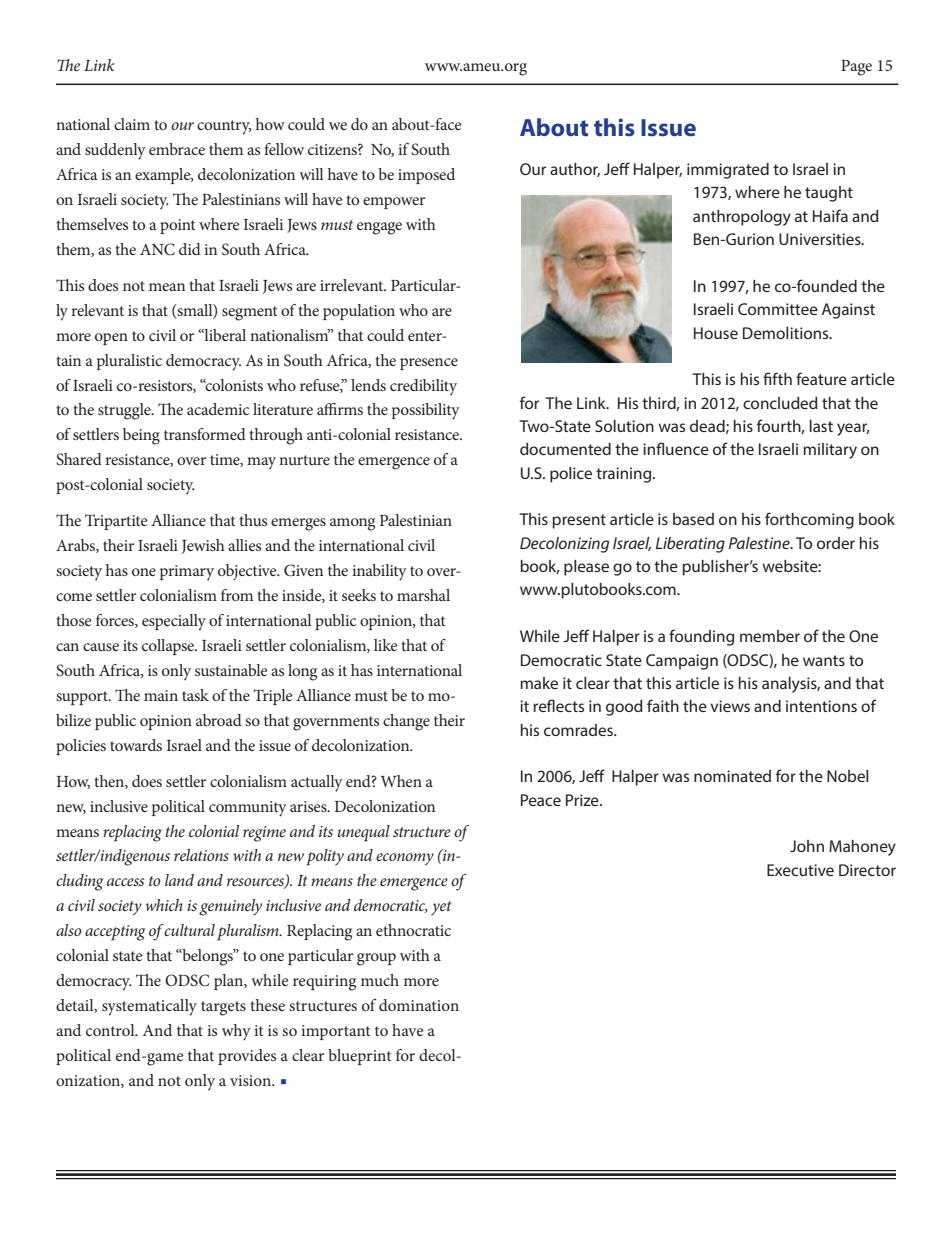 This screenshot has width=952, height=1233. Describe the element at coordinates (541, 800) in the screenshot. I see `Peace` at that location.
